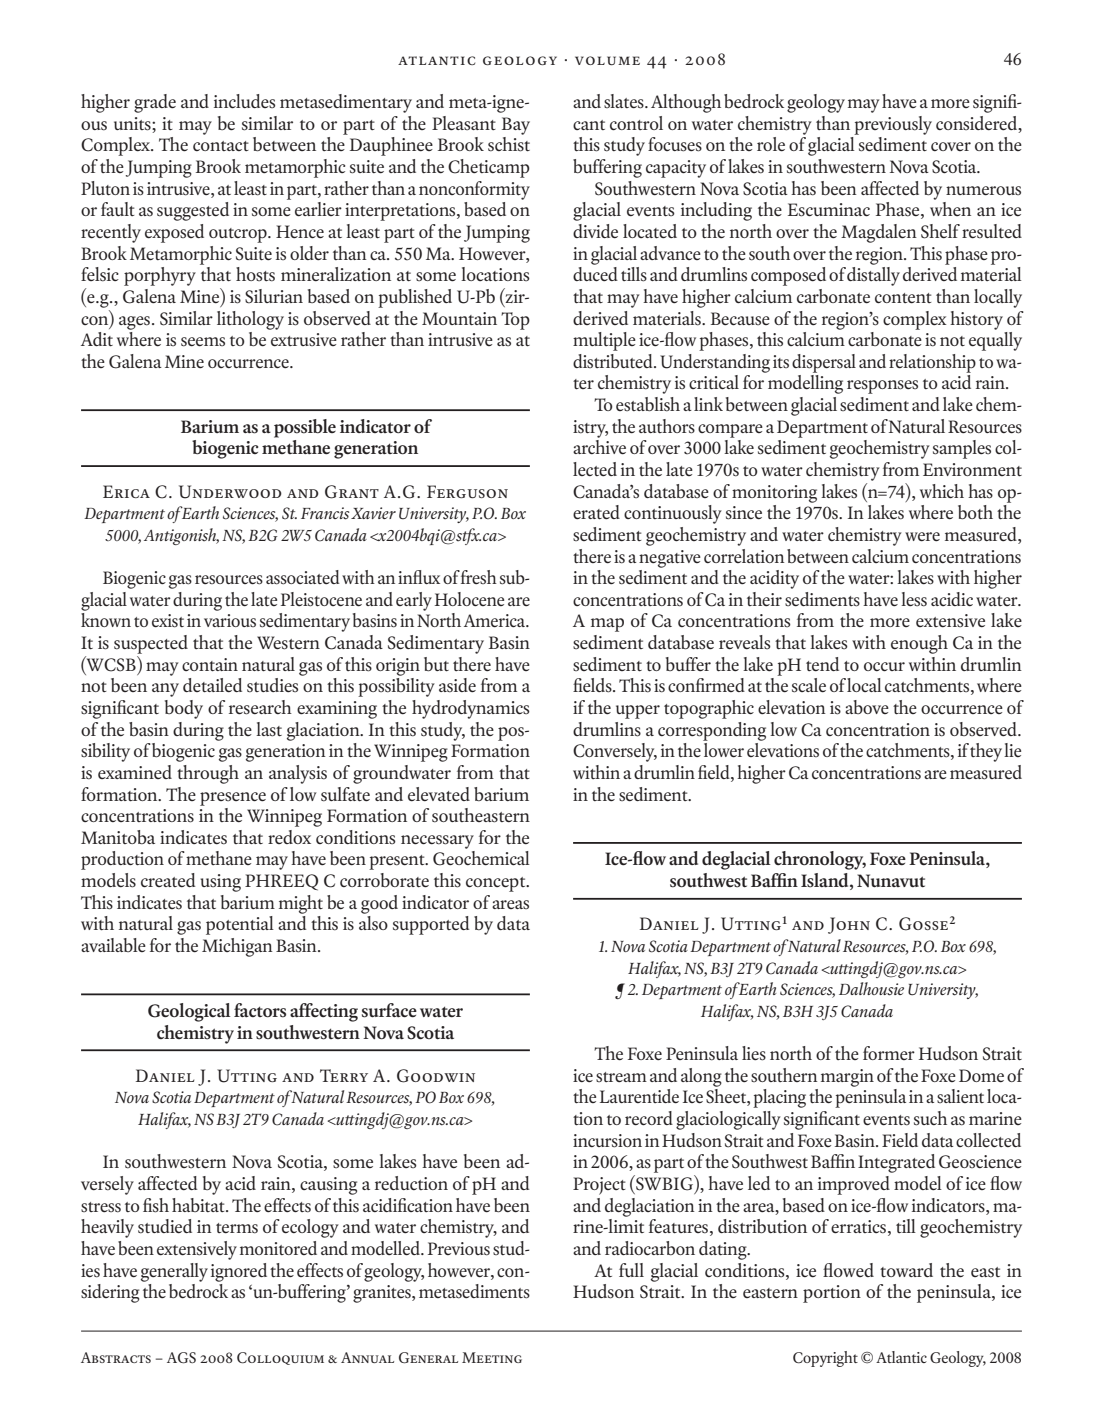 The width and height of the screenshot is (1103, 1428). I want to click on AGS, so click(181, 1358).
